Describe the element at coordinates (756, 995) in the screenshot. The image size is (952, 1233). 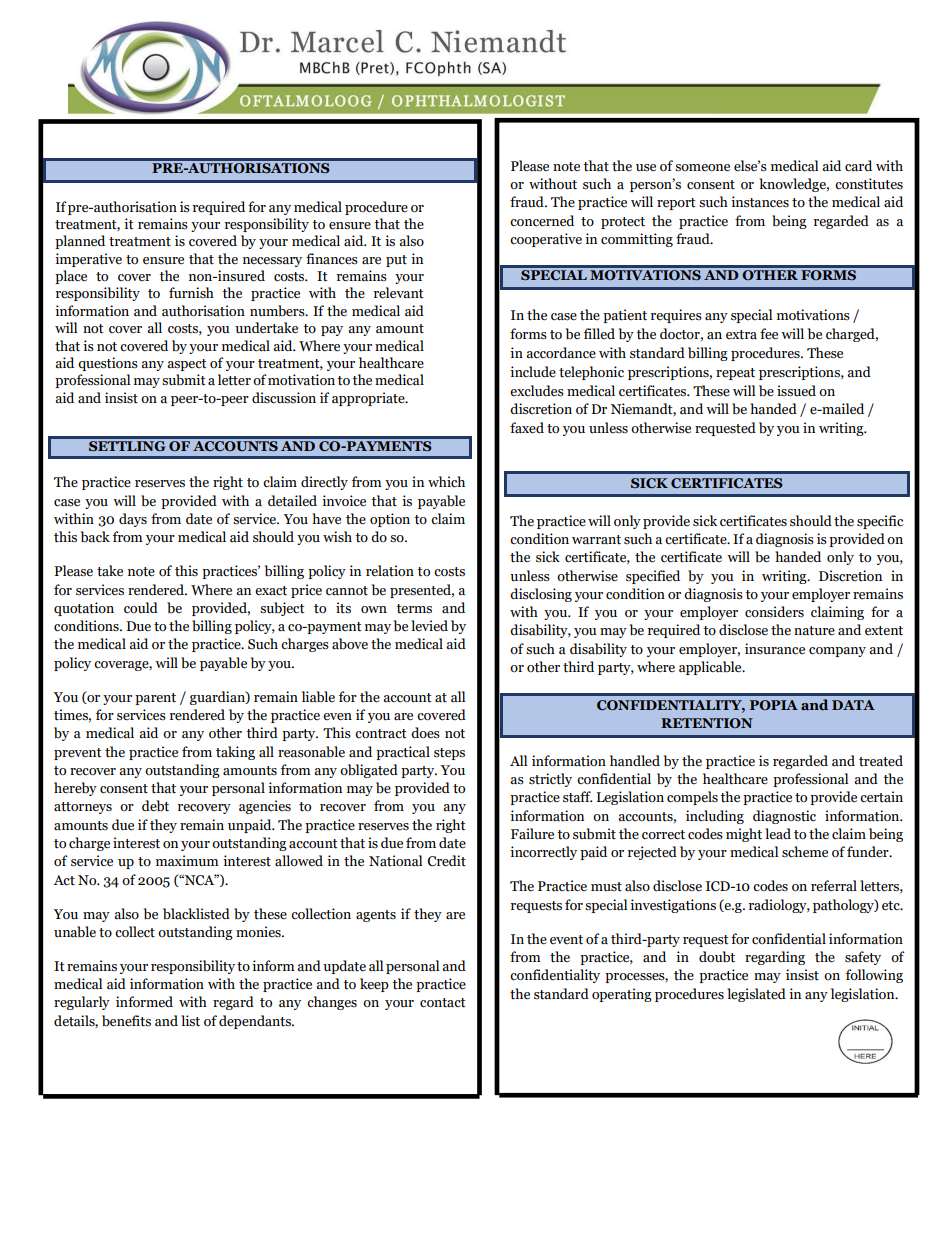
I see `legislated` at that location.
